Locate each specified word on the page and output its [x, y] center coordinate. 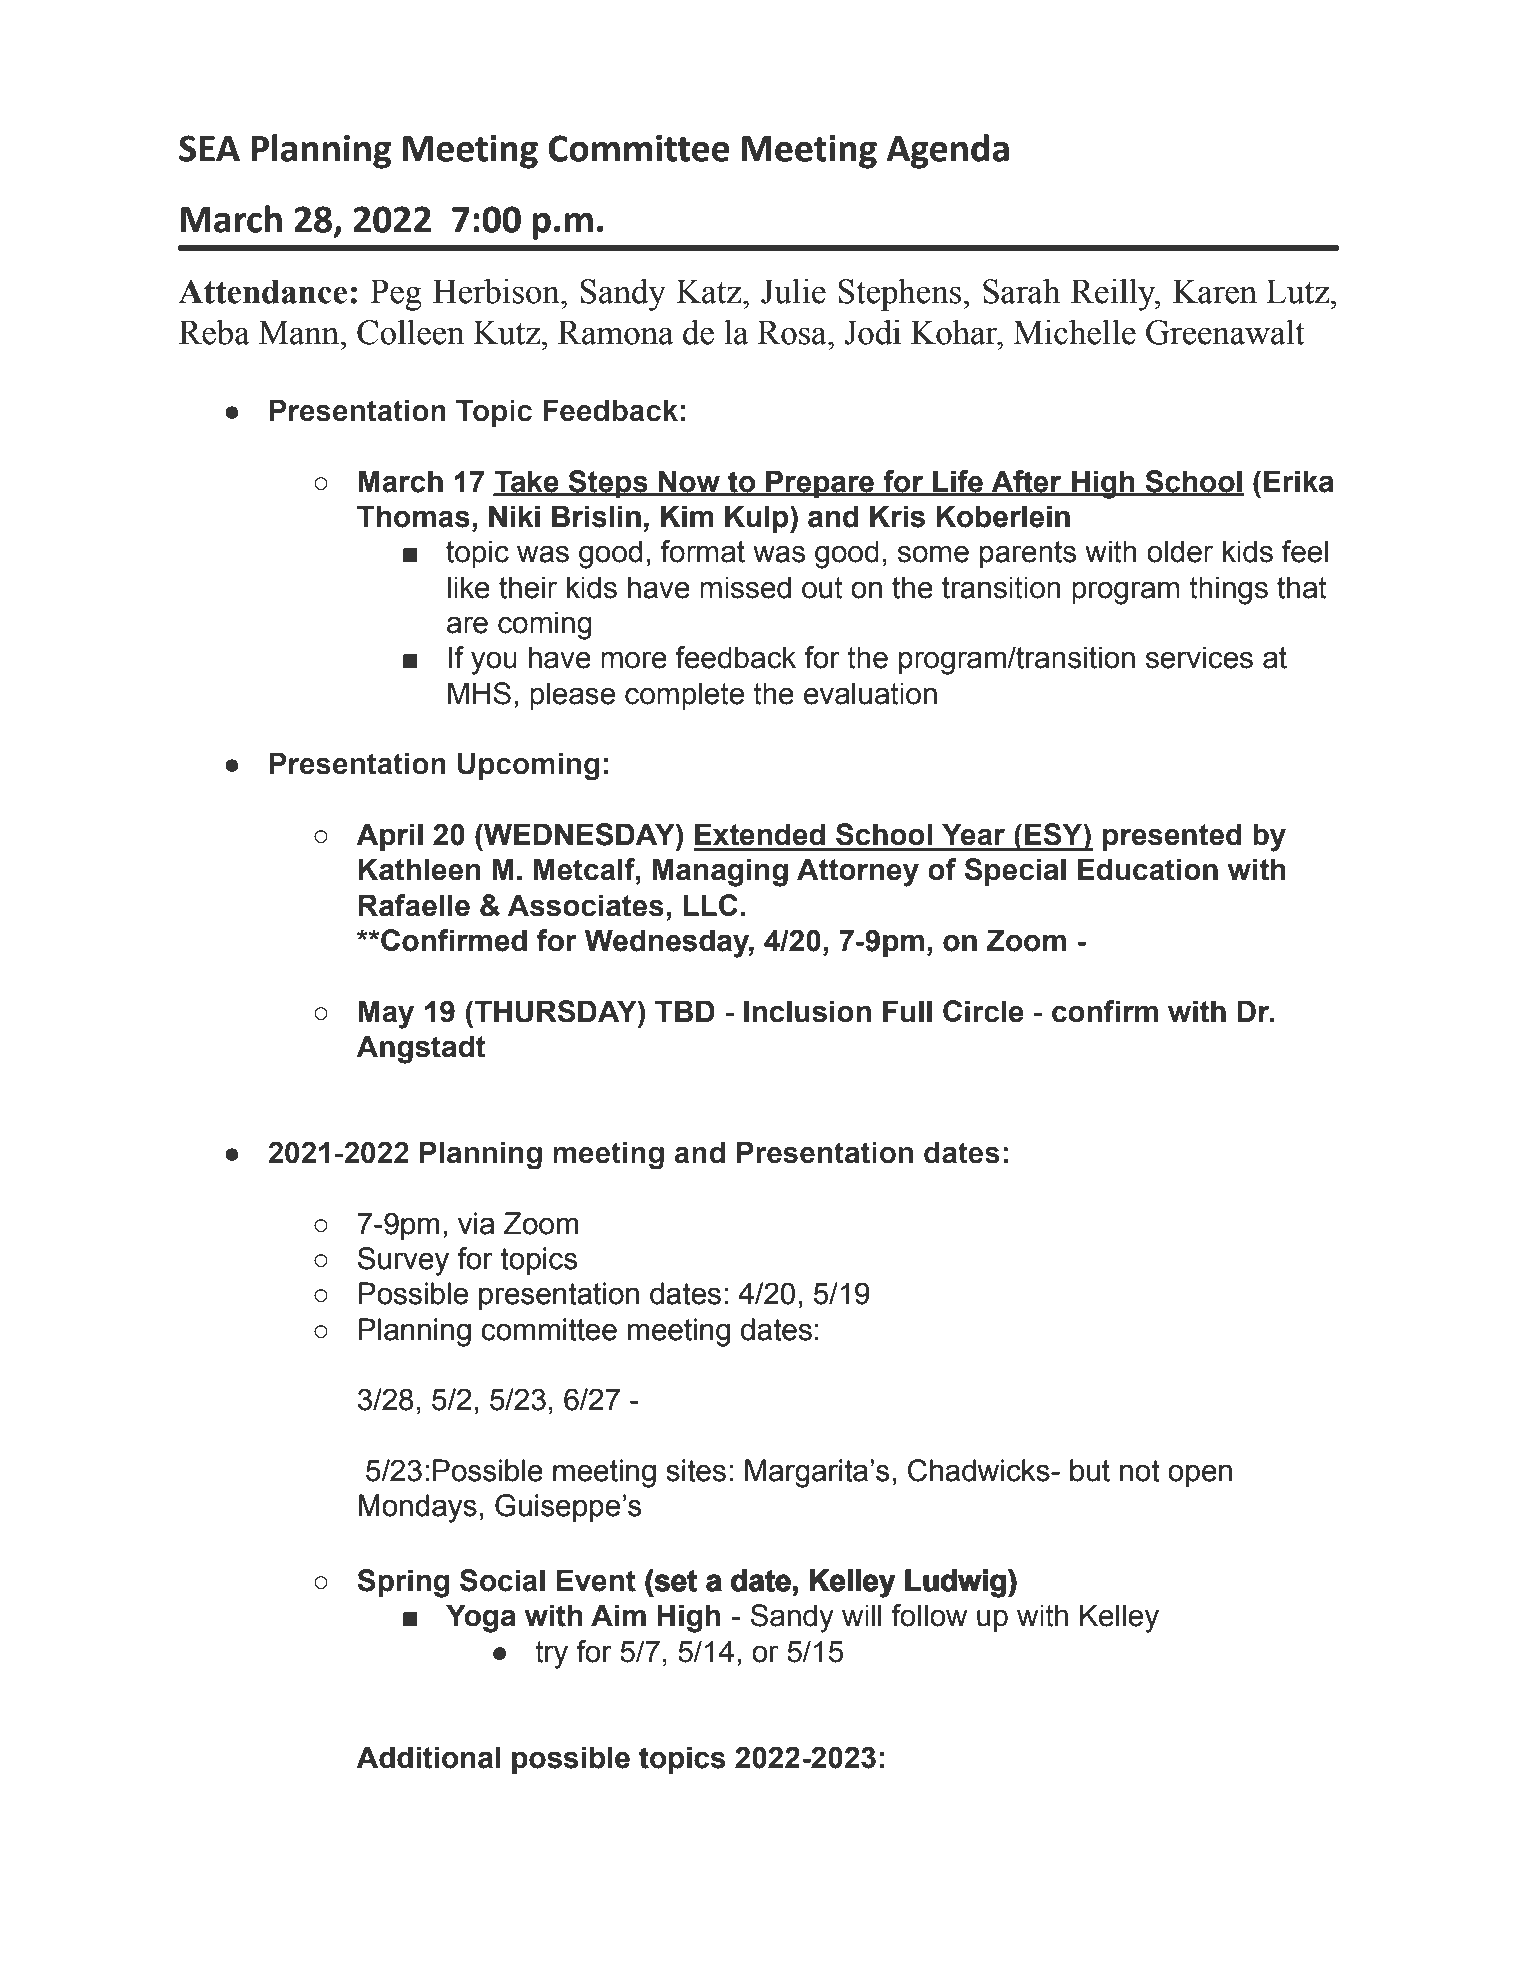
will [862, 1615]
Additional [428, 1757]
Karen [1215, 291]
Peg [396, 295]
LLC [710, 905]
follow [929, 1615]
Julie [793, 291]
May [386, 1014]
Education [1148, 869]
